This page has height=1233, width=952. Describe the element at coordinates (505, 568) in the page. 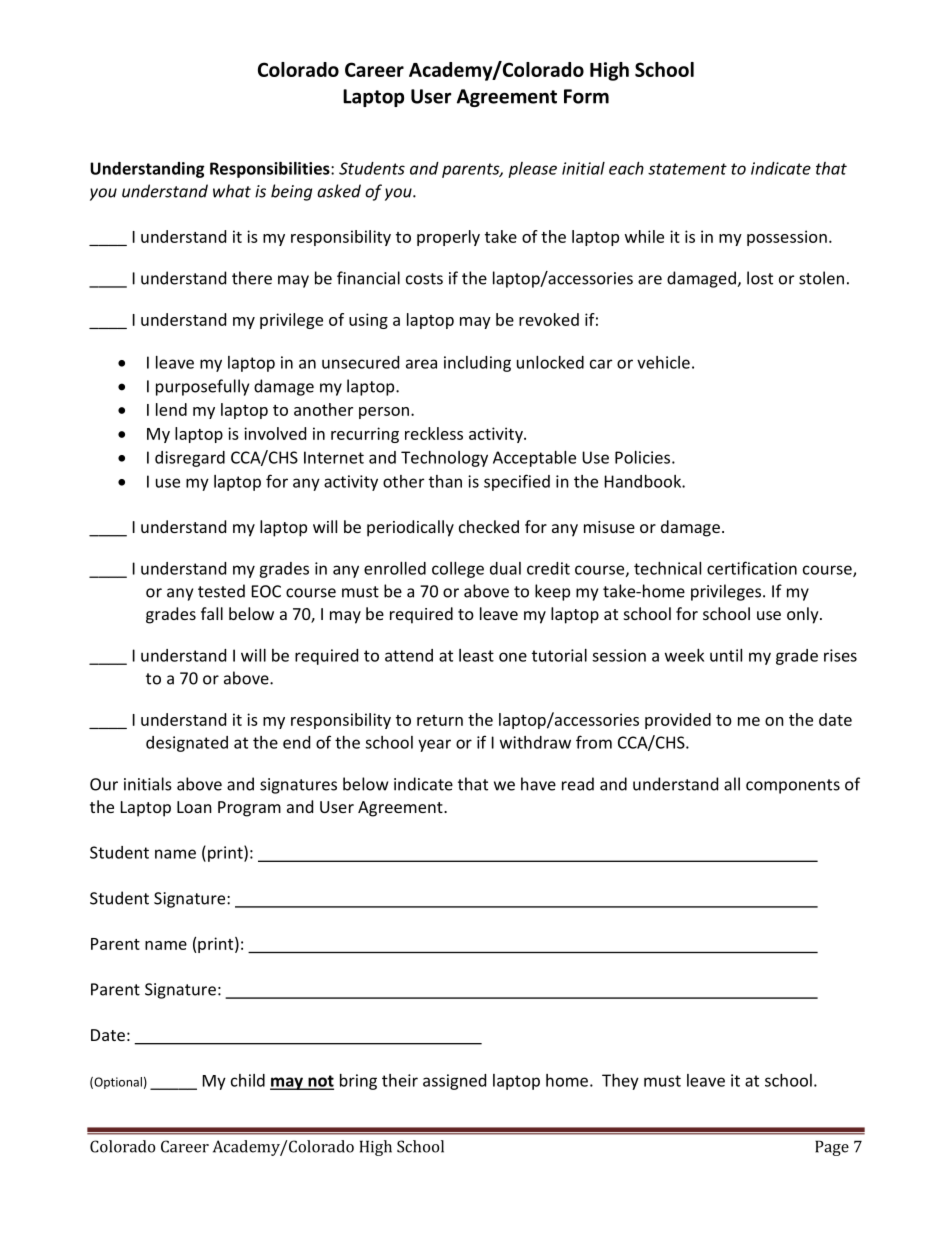

I see `dual` at that location.
